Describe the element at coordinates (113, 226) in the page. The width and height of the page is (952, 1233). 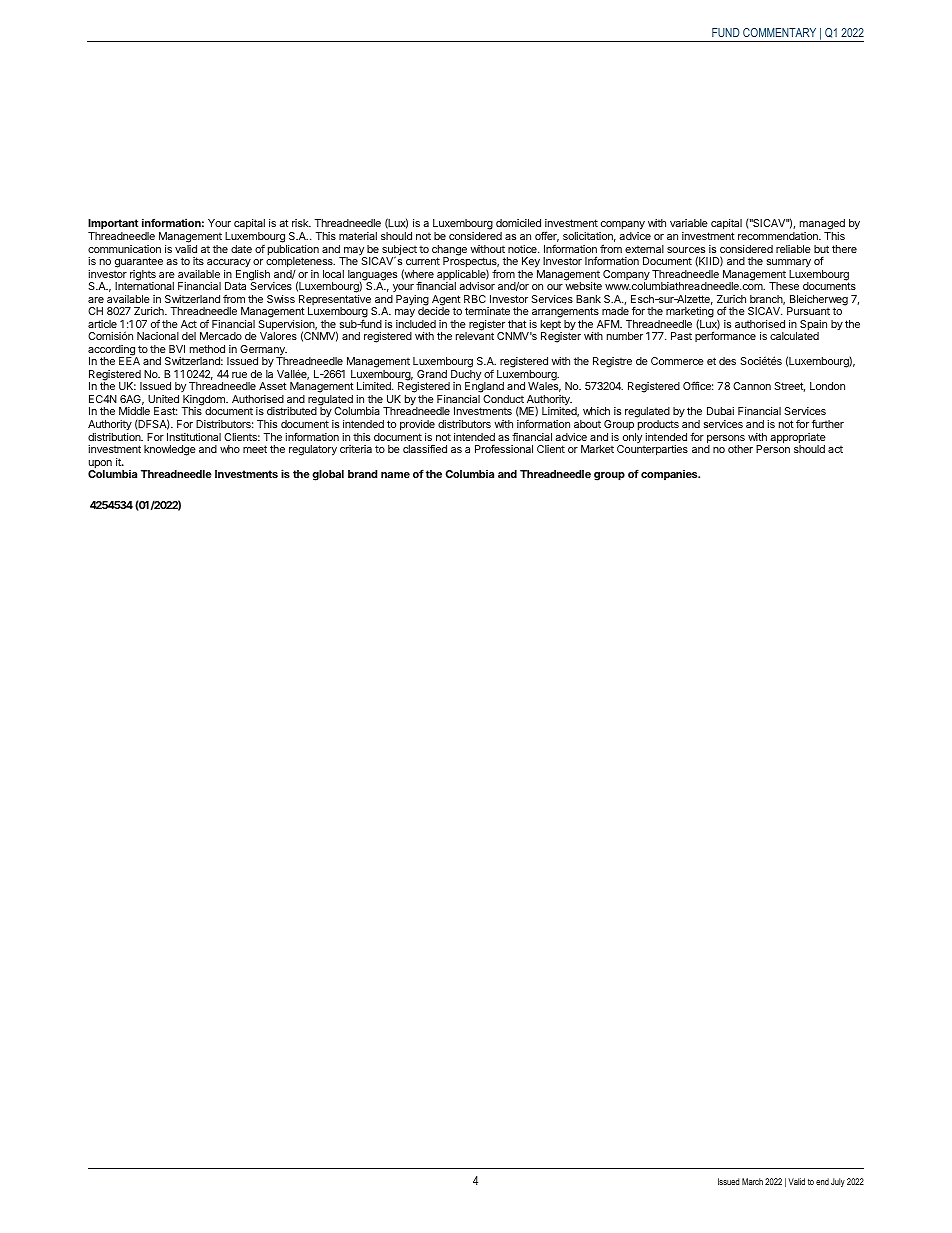
I see `Important` at that location.
